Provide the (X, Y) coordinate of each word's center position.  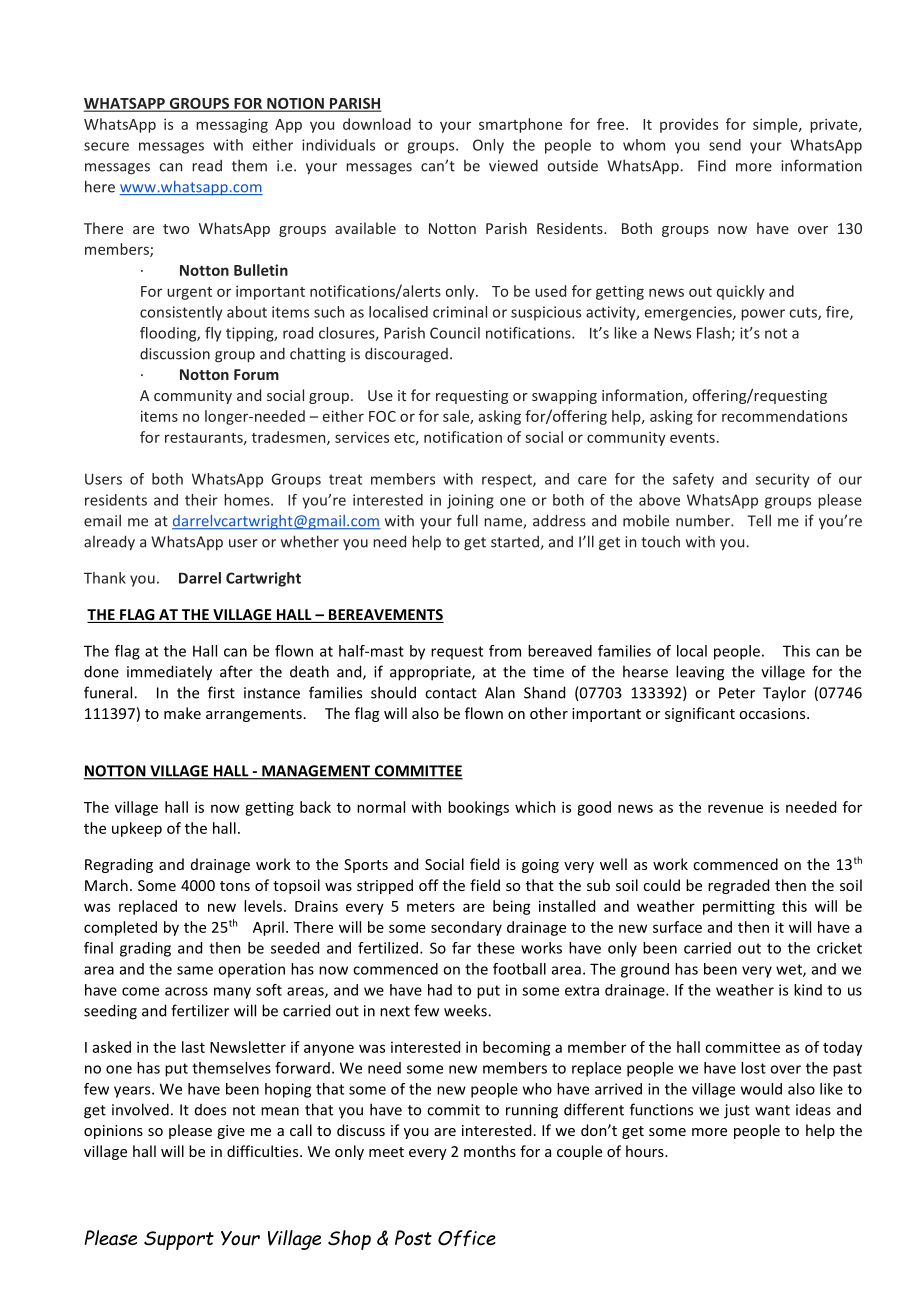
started (515, 542)
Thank (105, 578)
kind (808, 990)
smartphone (520, 125)
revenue (735, 808)
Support (179, 1240)
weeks (466, 1010)
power (763, 315)
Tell (759, 520)
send (725, 145)
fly (213, 334)
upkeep (137, 829)
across (186, 991)
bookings (478, 808)
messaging (232, 125)
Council (455, 333)
